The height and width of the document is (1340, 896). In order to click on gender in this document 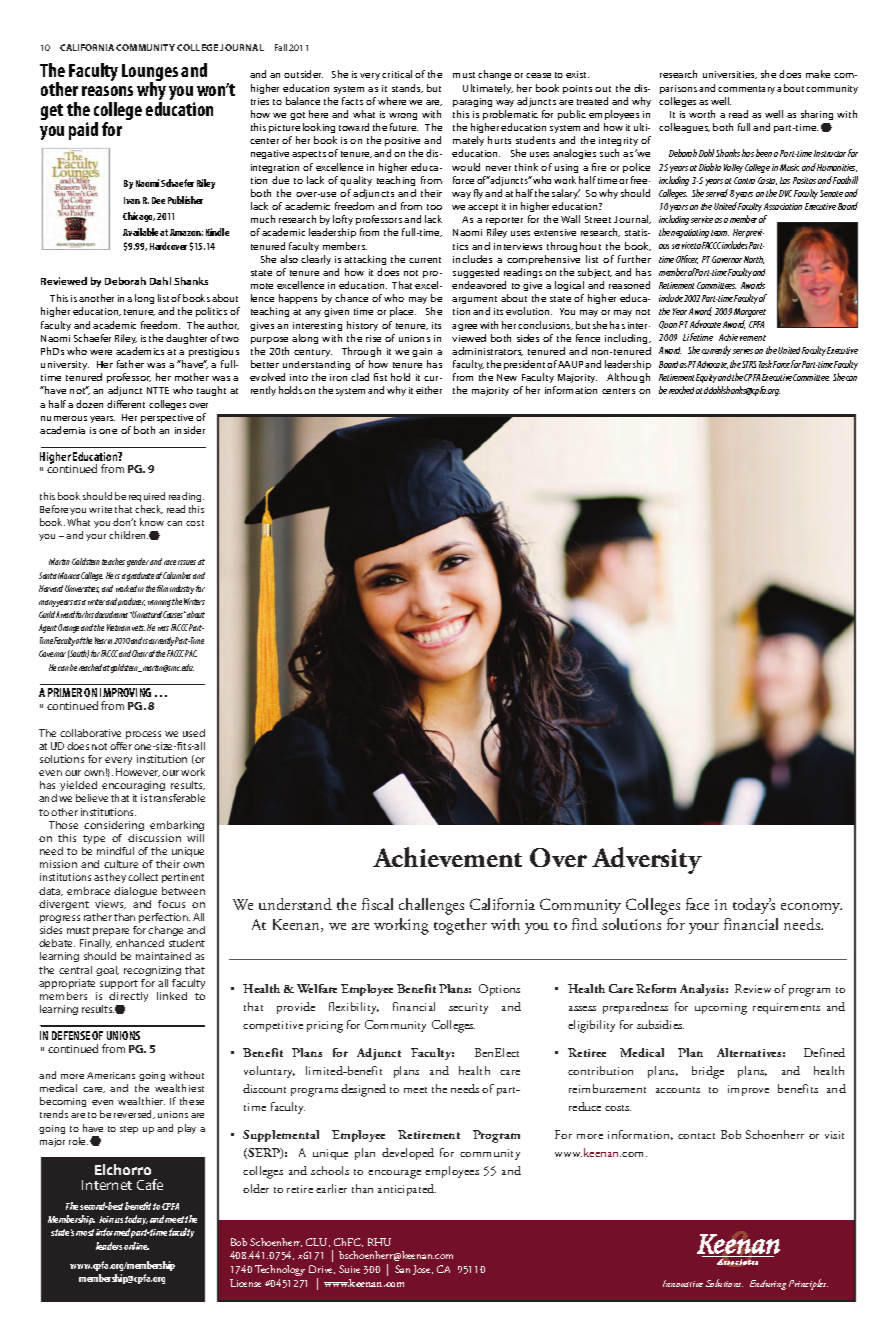, I will do `click(138, 562)`.
